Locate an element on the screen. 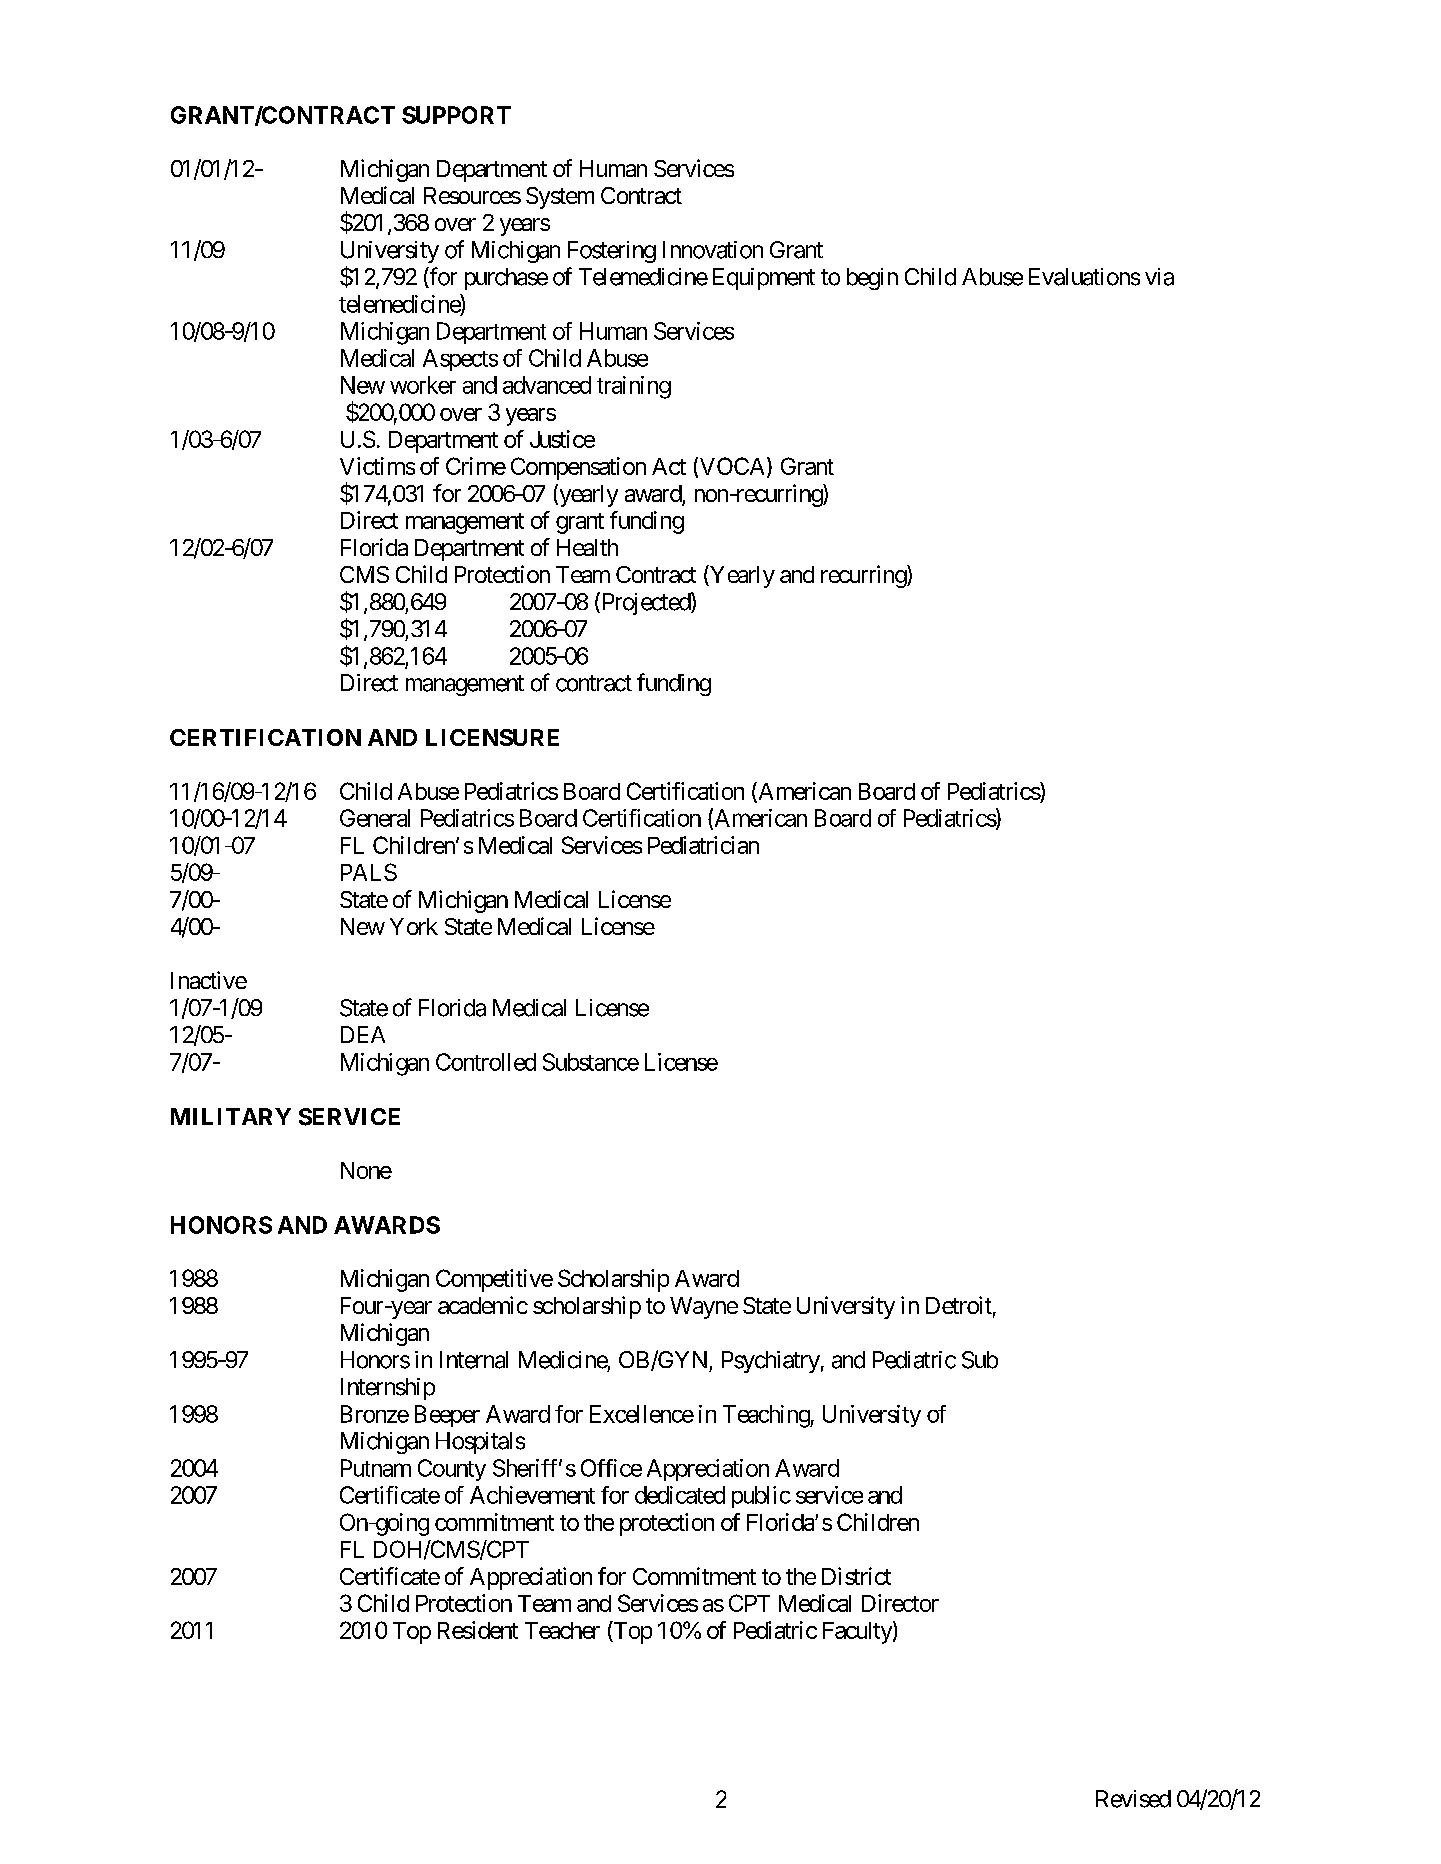 This screenshot has height=1864, width=1441. SUPPORT is located at coordinates (456, 115).
